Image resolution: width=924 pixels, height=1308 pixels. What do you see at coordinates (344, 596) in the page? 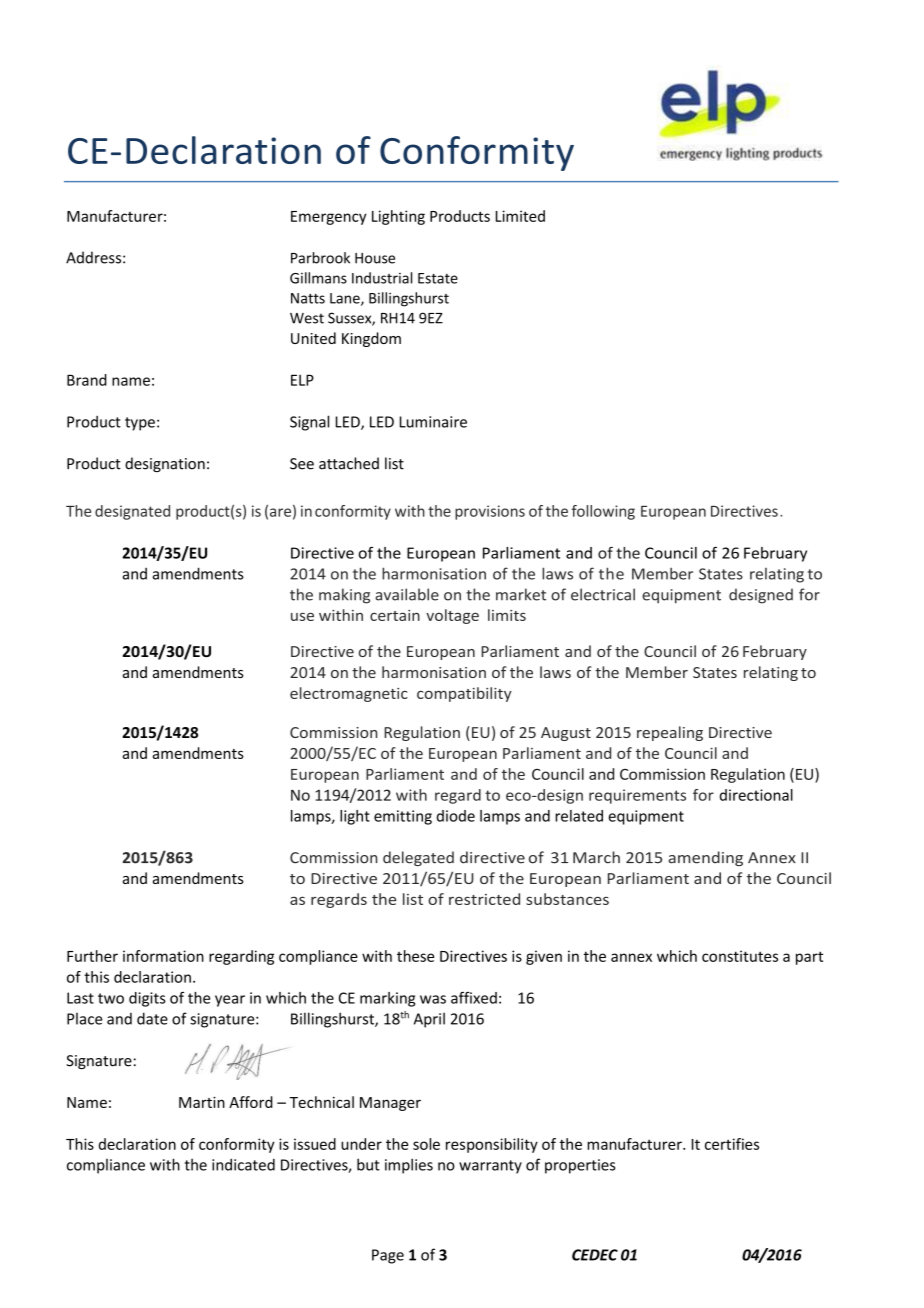
I see `making` at bounding box center [344, 596].
